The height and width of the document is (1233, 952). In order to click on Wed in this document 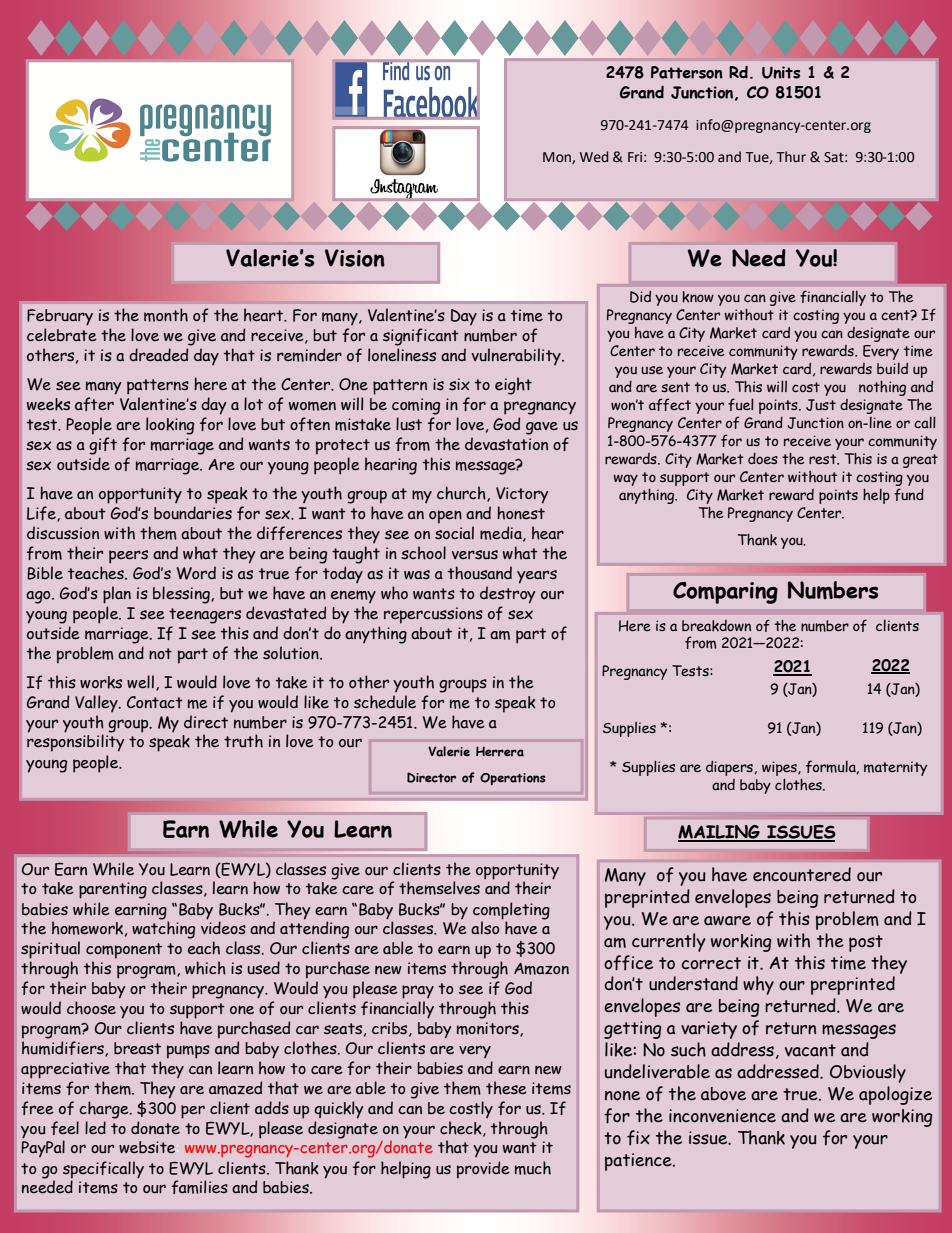, I will do `click(594, 157)`.
